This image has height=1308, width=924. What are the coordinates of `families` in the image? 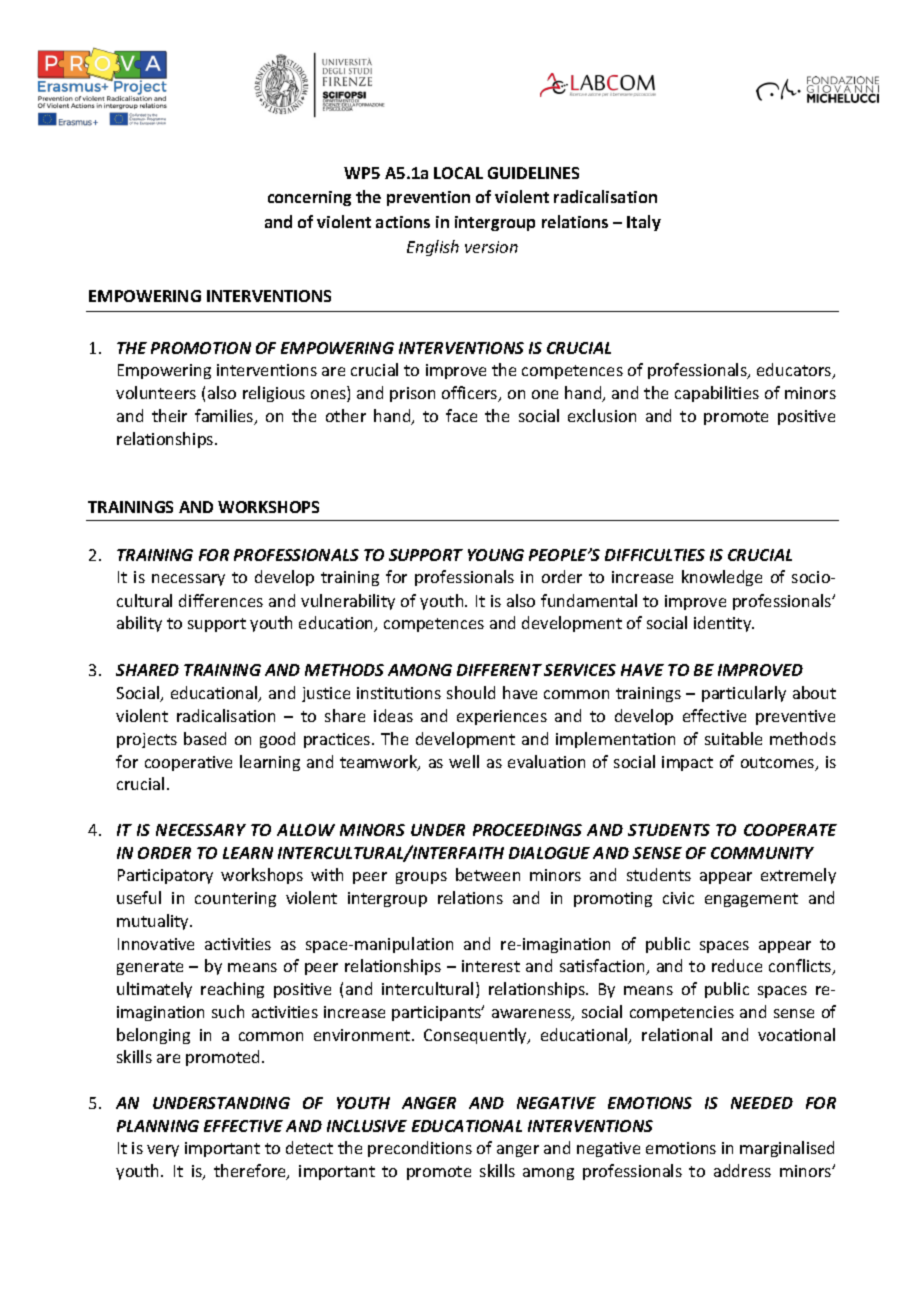 It's located at (225, 417).
